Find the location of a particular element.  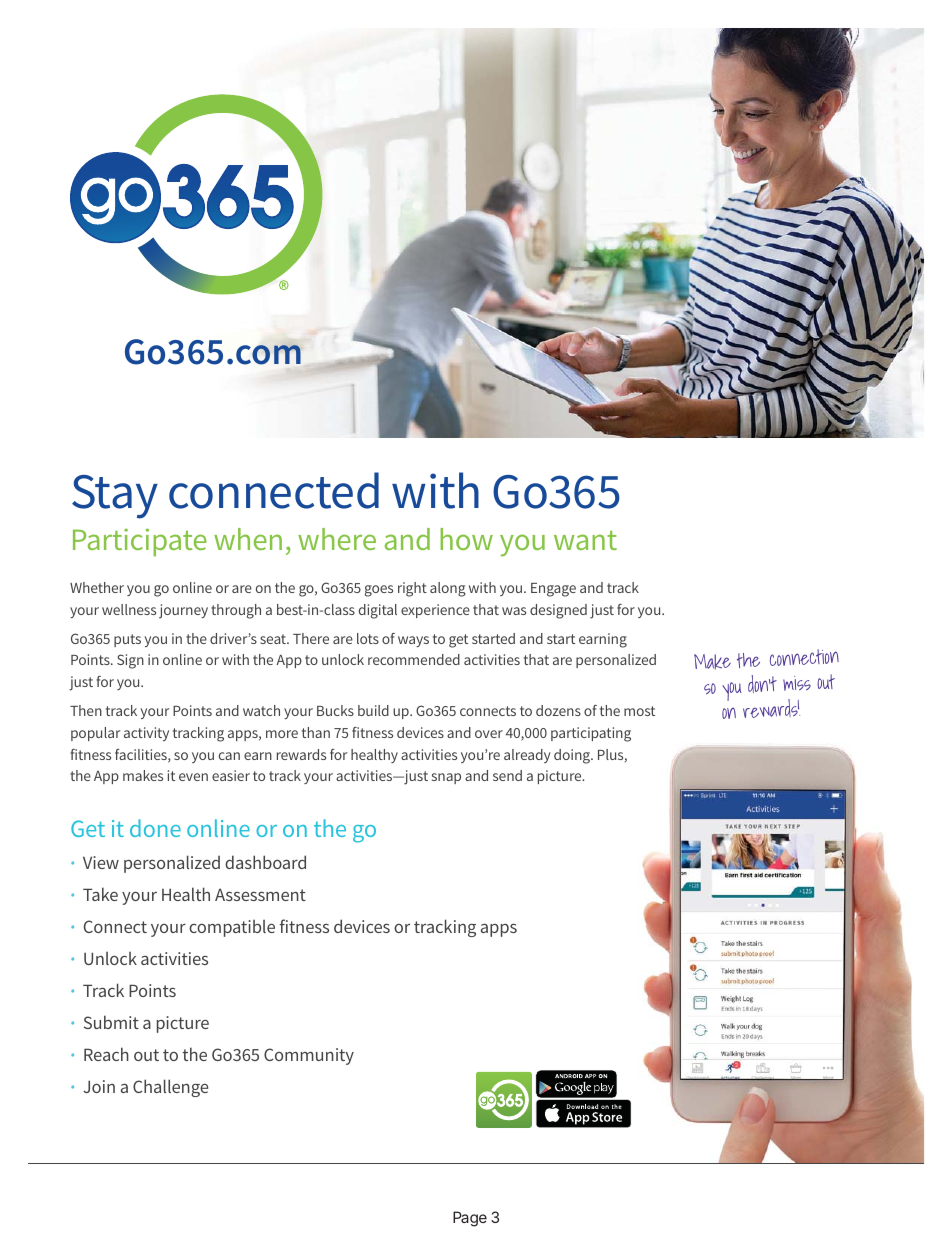

Challenge is located at coordinates (170, 1088).
